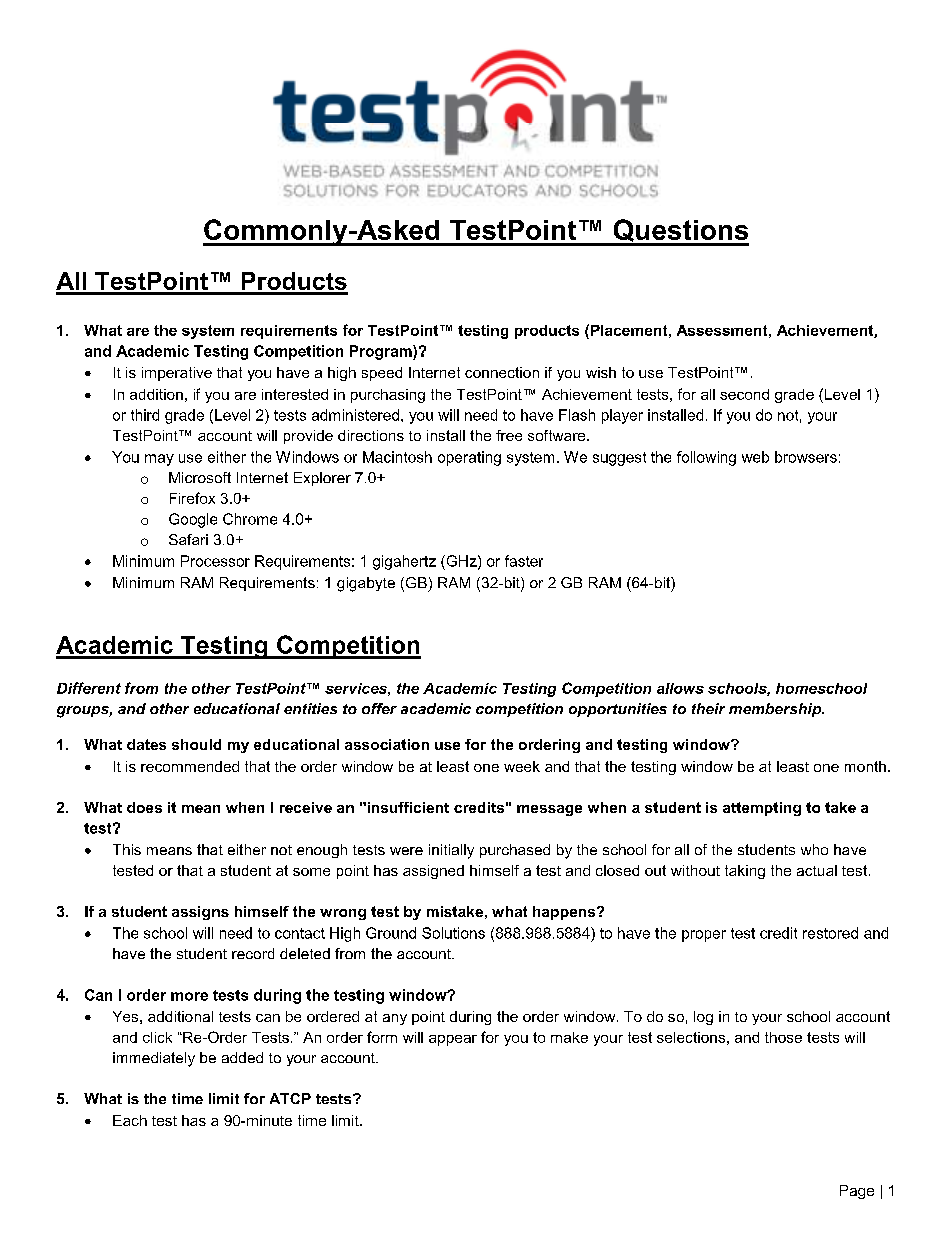  What do you see at coordinates (453, 1040) in the screenshot?
I see `appear` at bounding box center [453, 1040].
